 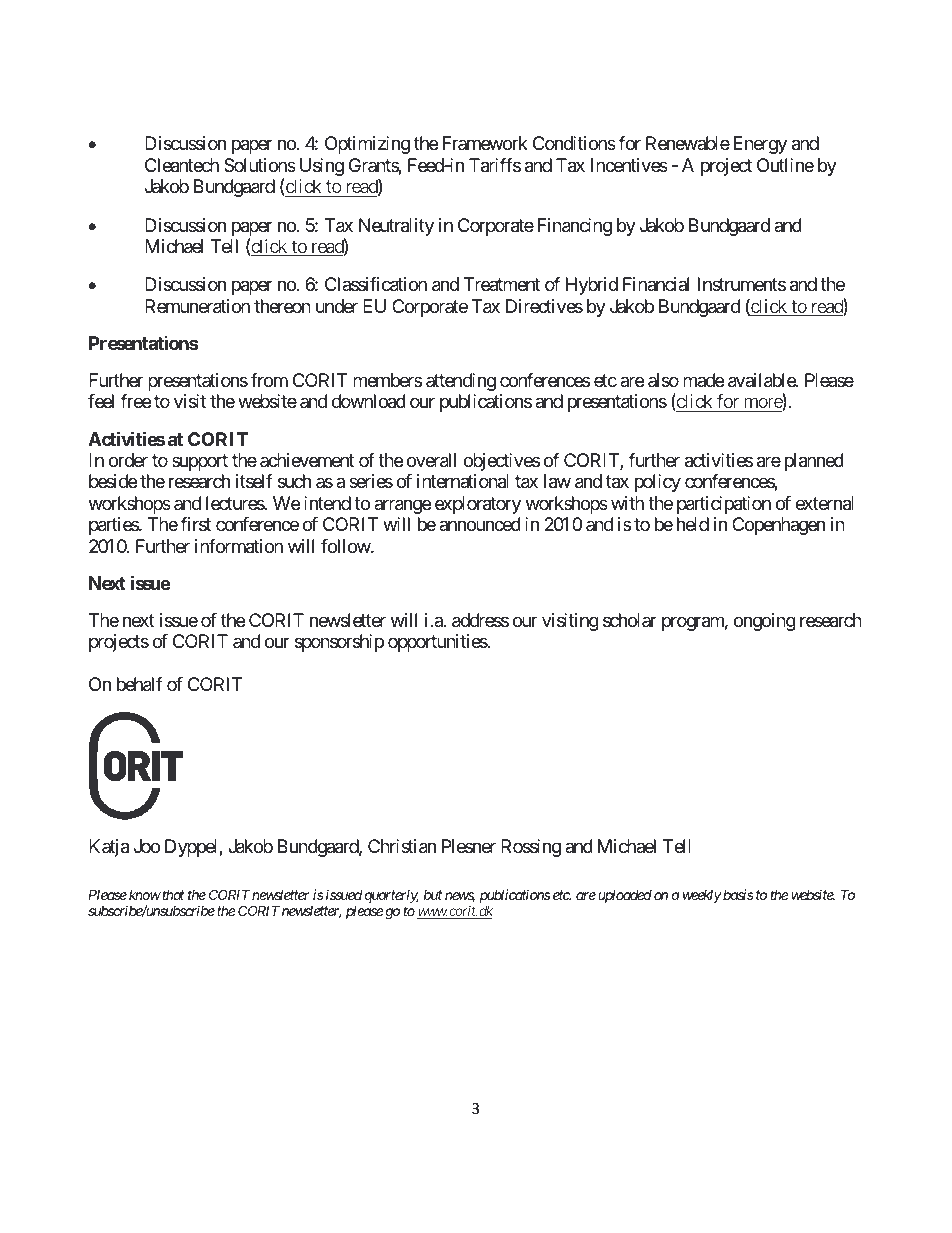 I want to click on Framework, so click(x=485, y=143).
